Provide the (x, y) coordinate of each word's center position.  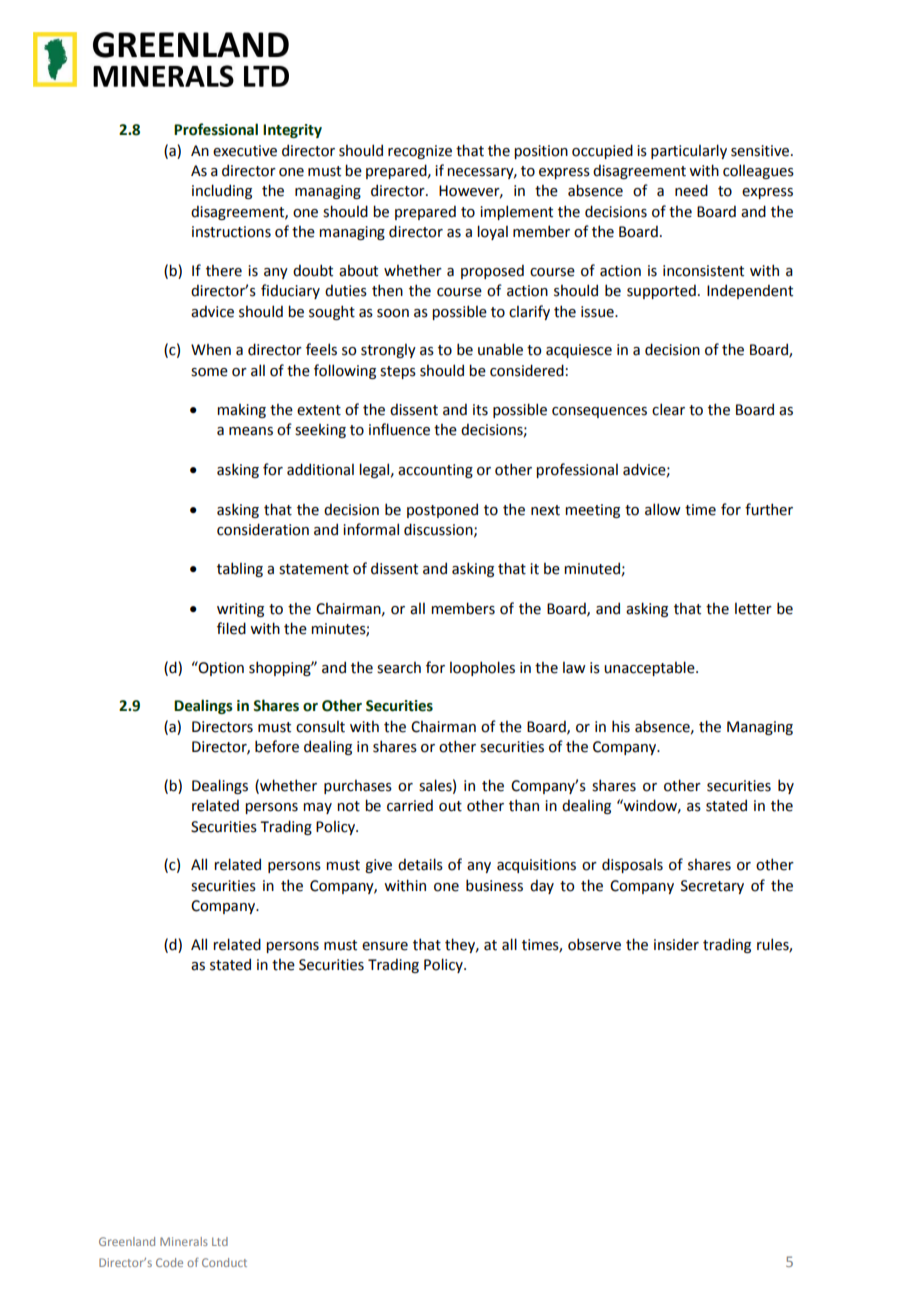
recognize (420, 152)
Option (220, 668)
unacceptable (650, 668)
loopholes (482, 668)
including (222, 191)
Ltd (220, 1241)
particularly (689, 151)
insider (676, 944)
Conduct (224, 1262)
